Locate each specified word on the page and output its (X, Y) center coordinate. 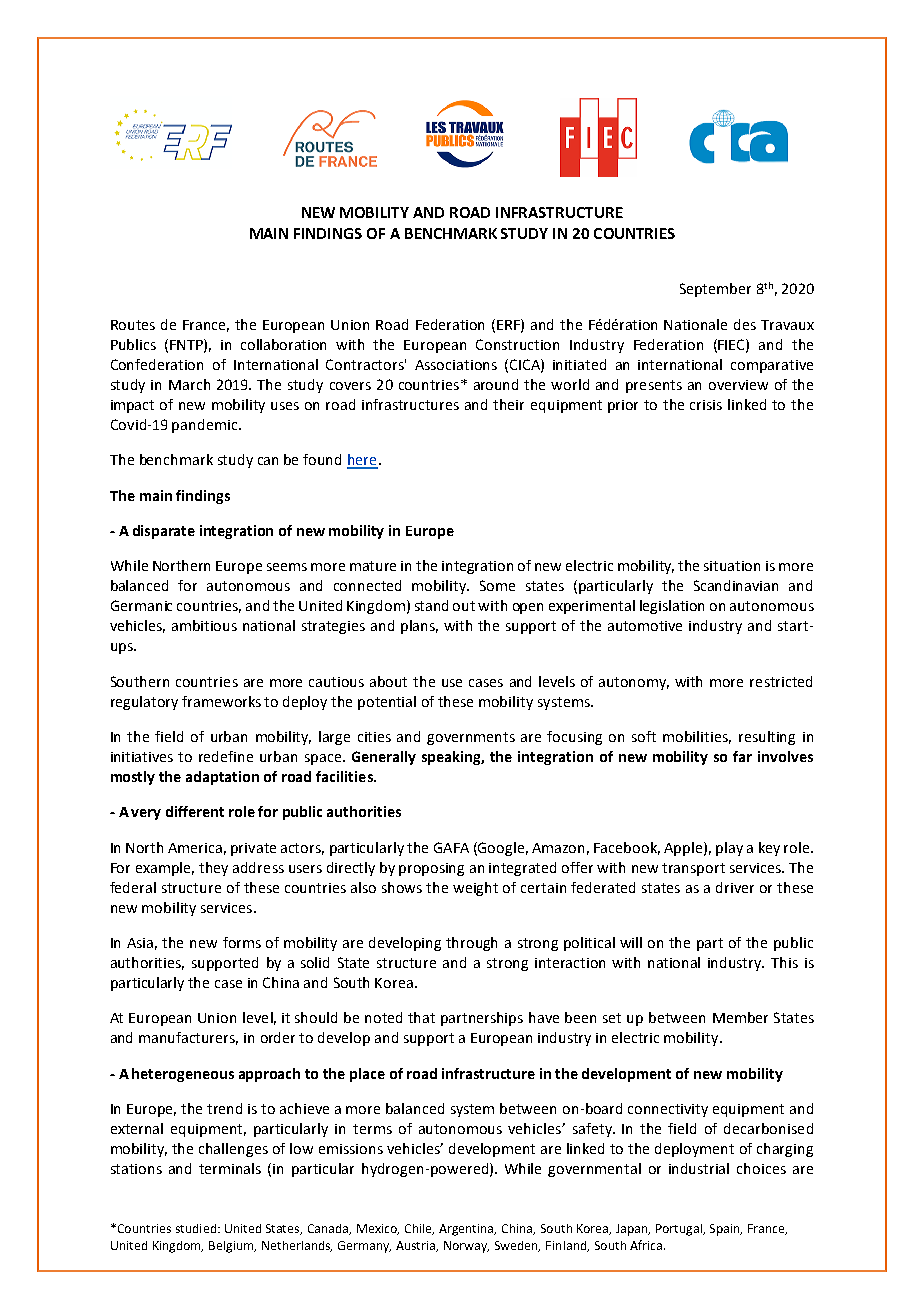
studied (196, 1228)
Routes (133, 325)
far (742, 756)
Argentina (467, 1230)
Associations (456, 365)
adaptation (222, 778)
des (745, 324)
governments (471, 738)
